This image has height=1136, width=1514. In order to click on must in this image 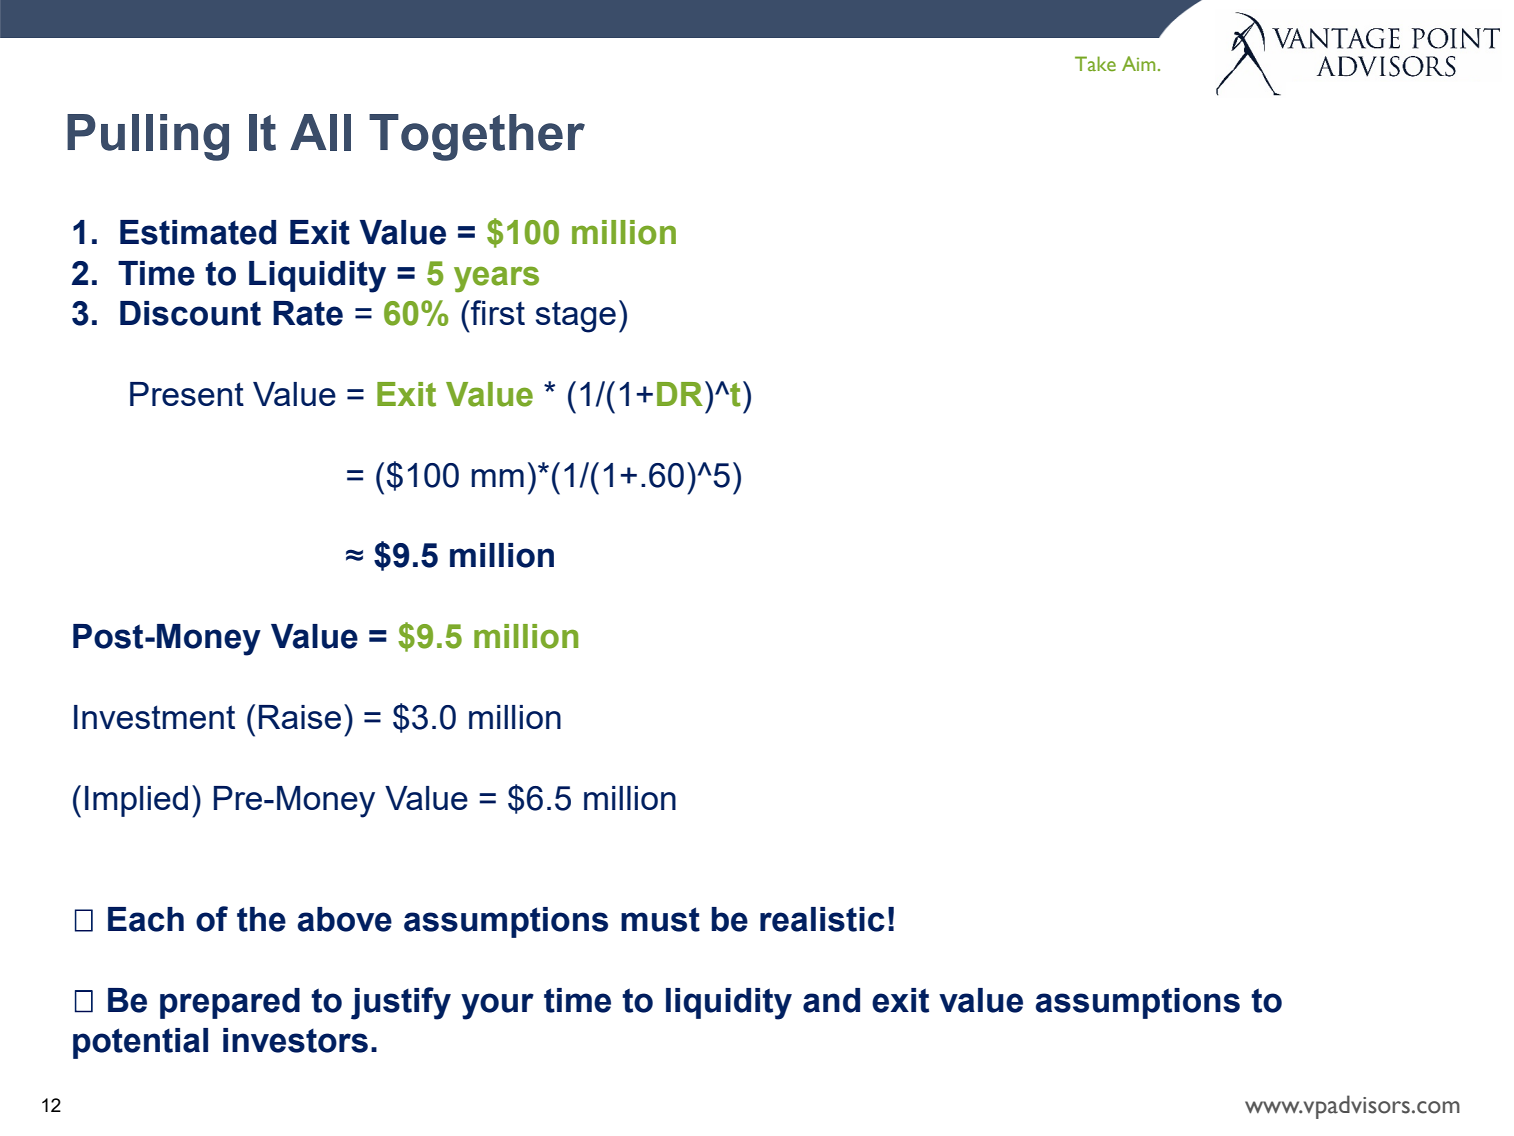, I will do `click(660, 919)`.
